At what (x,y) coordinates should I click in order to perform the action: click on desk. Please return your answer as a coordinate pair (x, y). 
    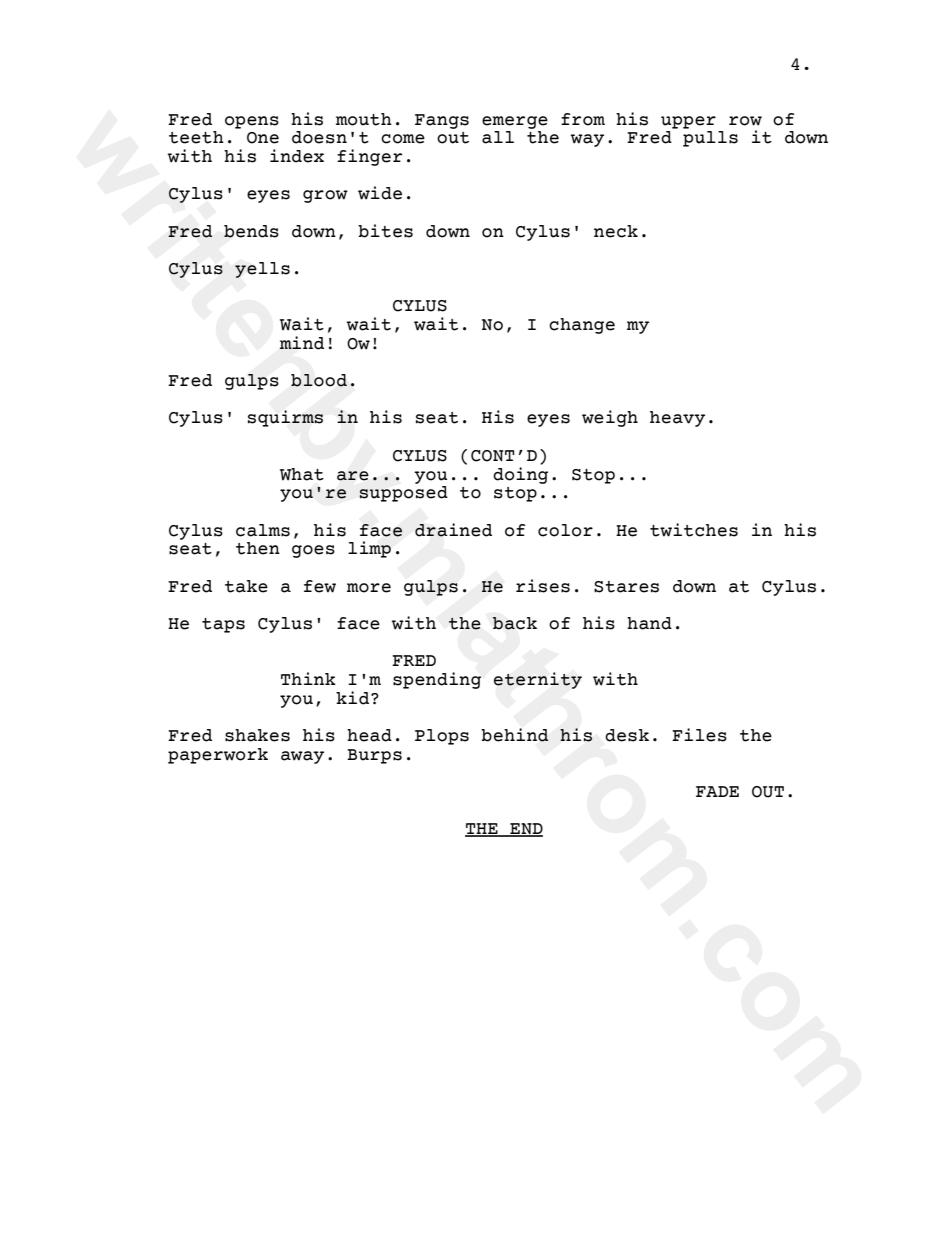
    Looking at the image, I should click on (627, 735).
